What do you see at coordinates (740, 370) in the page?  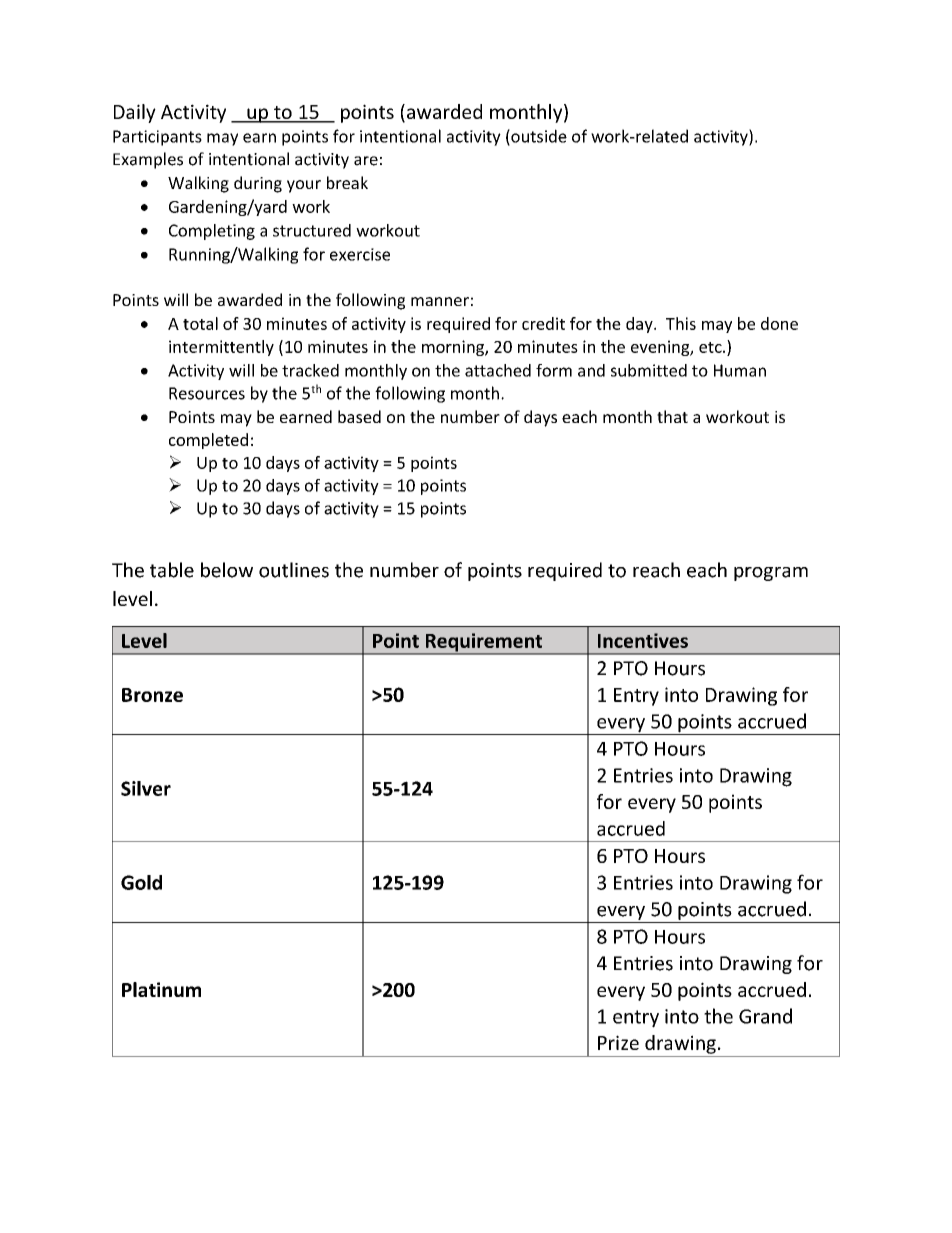 I see `Human` at bounding box center [740, 370].
